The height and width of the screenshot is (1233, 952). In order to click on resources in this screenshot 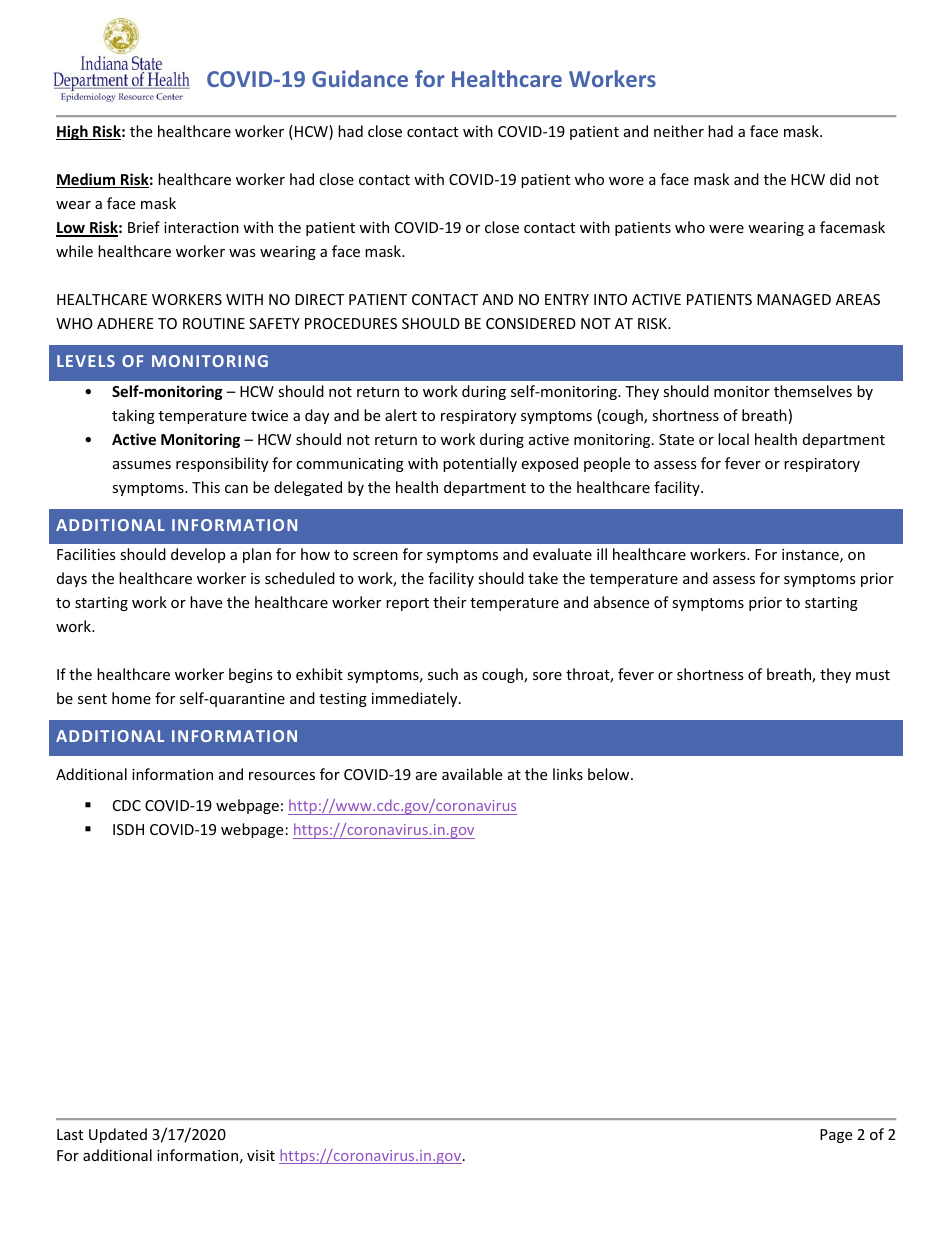, I will do `click(282, 776)`.
